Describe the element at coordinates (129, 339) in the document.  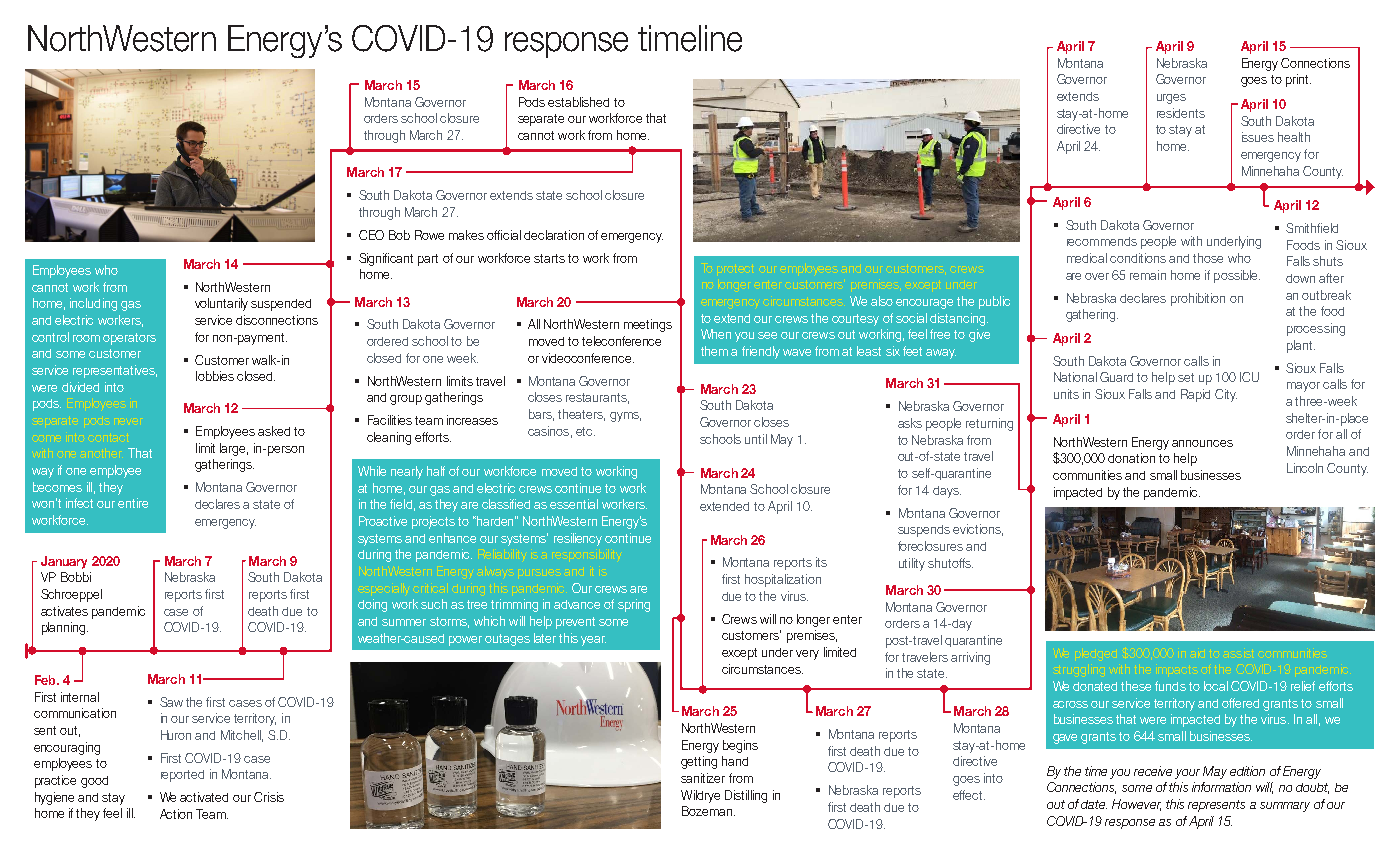
I see `operators` at that location.
